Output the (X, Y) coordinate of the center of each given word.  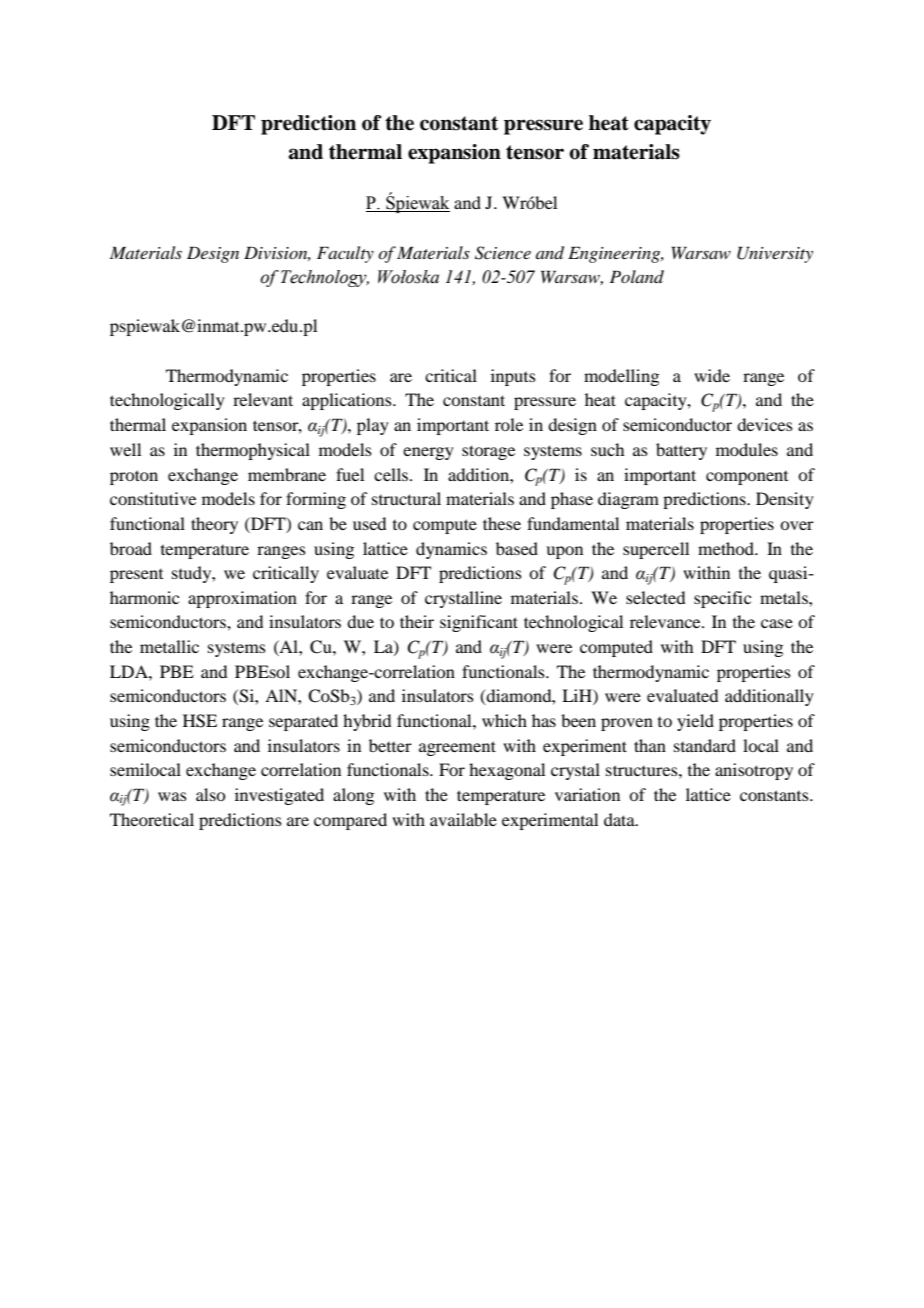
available (463, 819)
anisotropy (754, 771)
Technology (325, 278)
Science (503, 253)
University (775, 254)
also (210, 794)
